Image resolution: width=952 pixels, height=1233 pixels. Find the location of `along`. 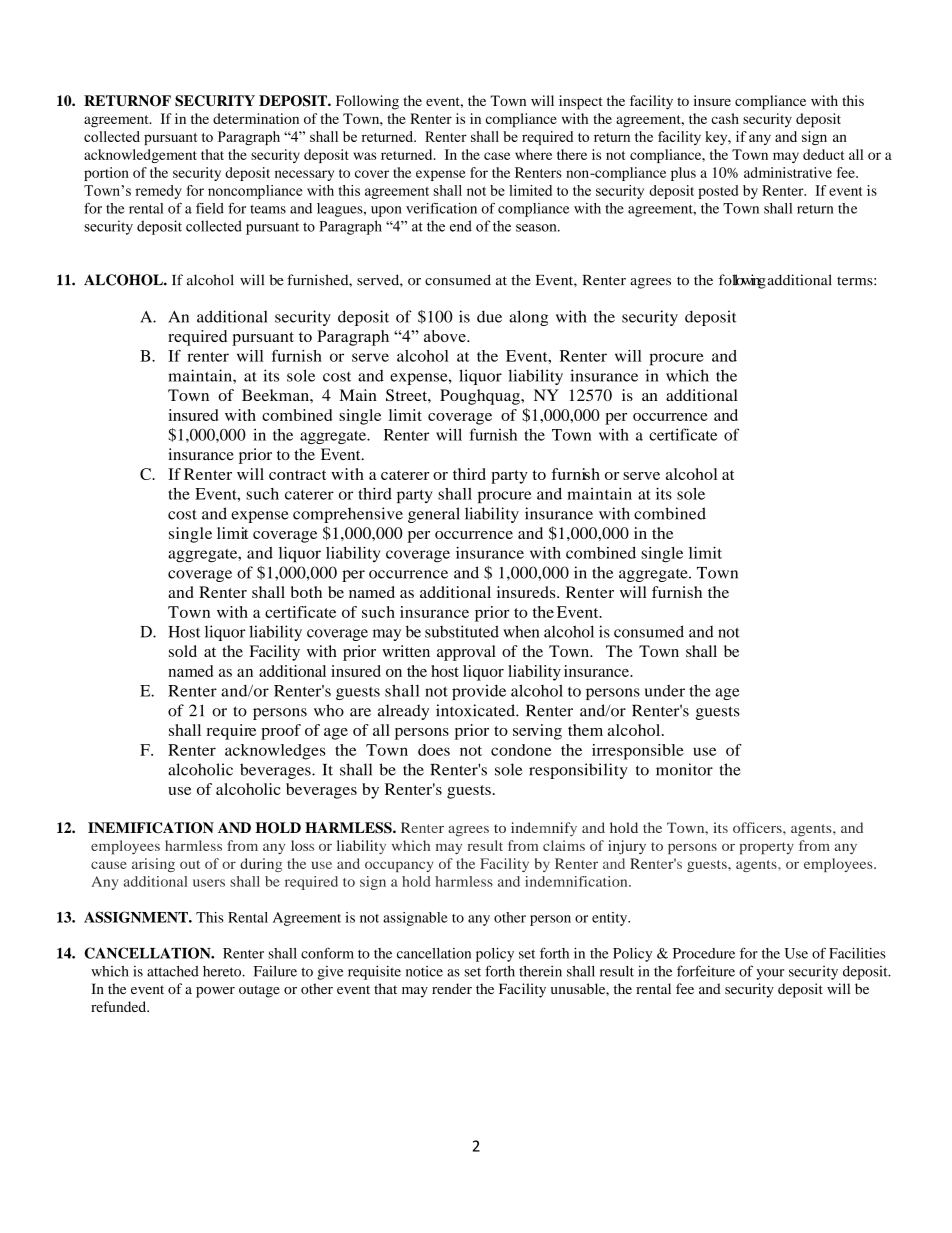

along is located at coordinates (528, 318).
